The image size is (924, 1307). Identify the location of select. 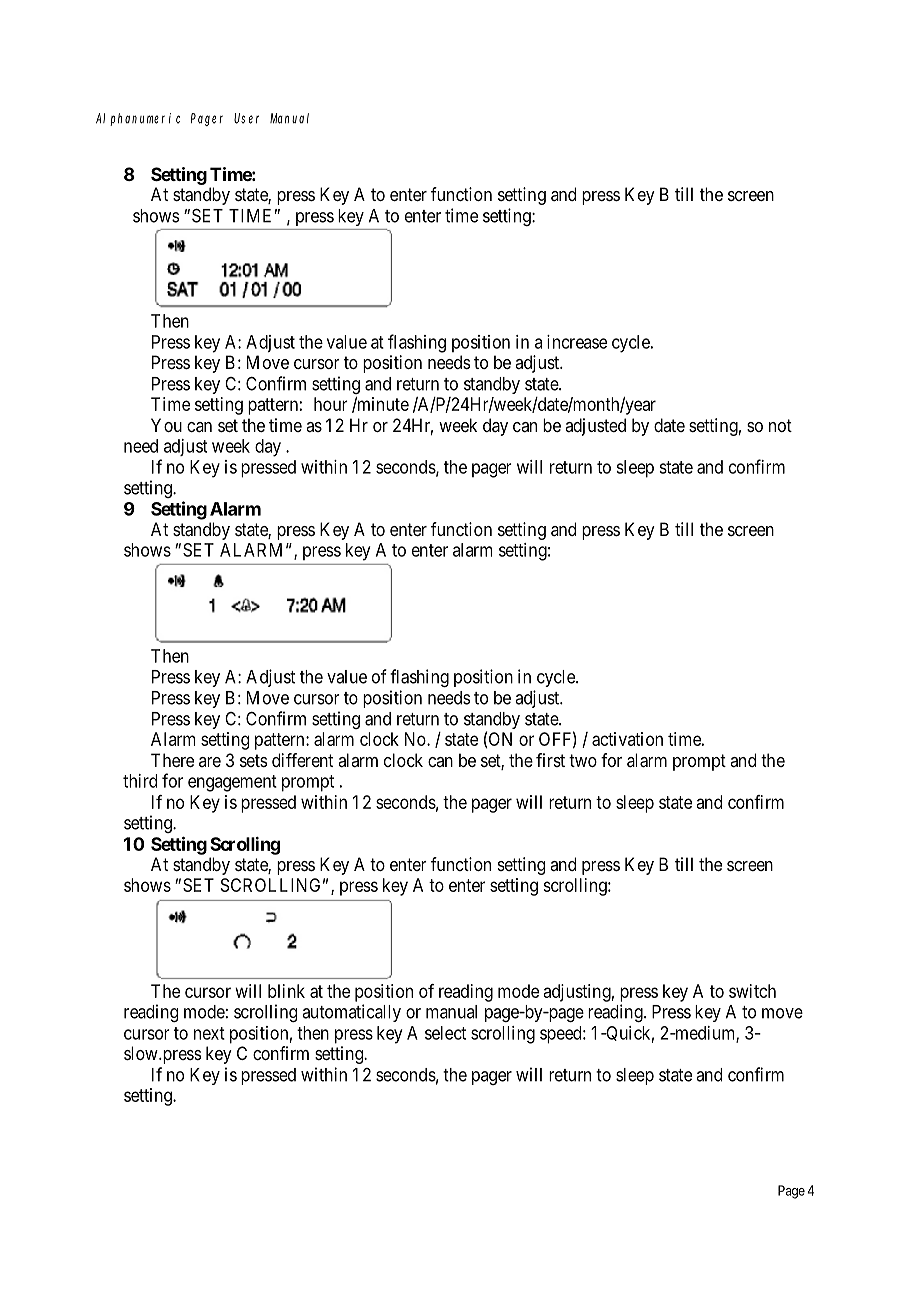
(445, 1033).
